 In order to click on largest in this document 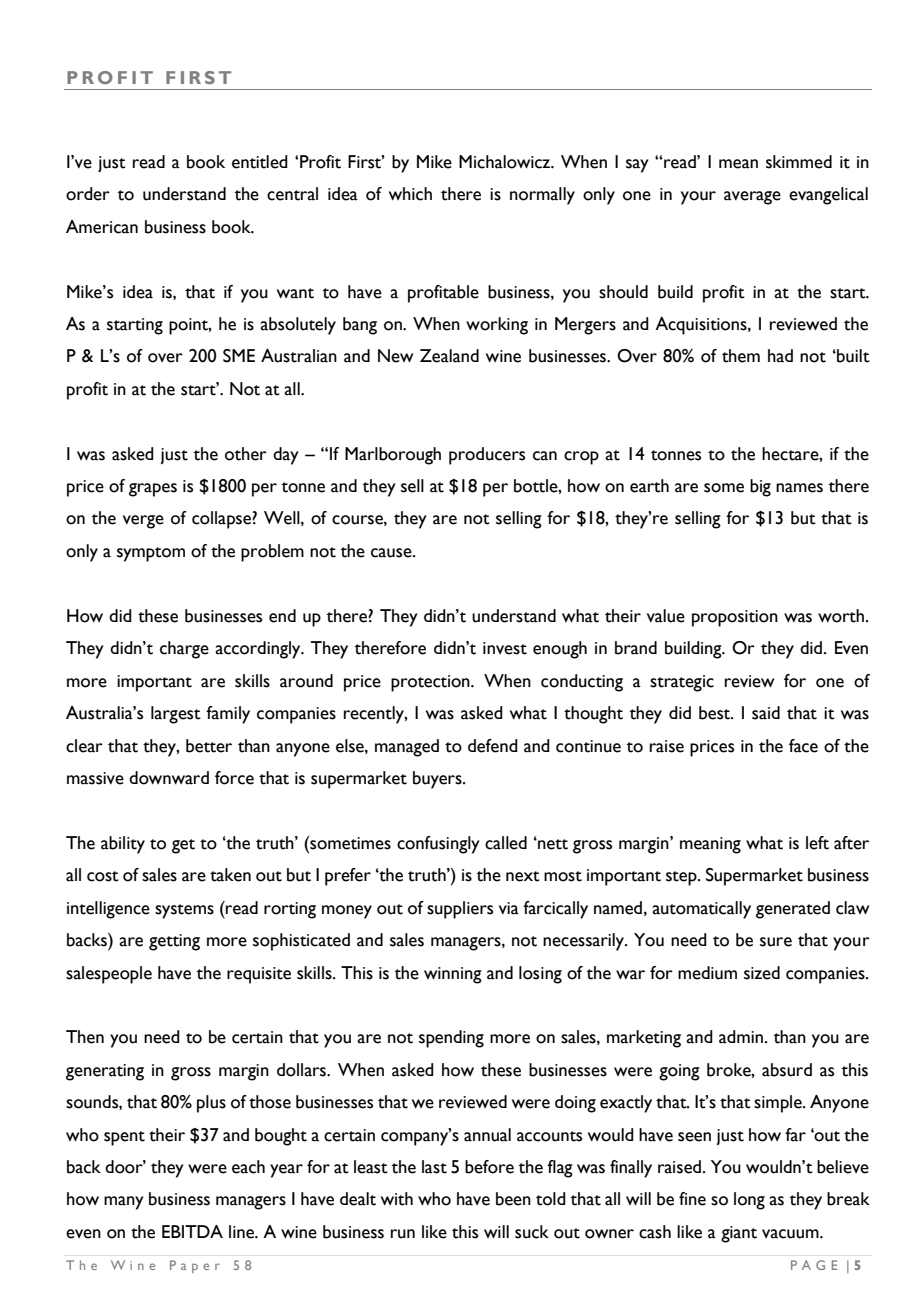, I will do `click(176, 715)`.
